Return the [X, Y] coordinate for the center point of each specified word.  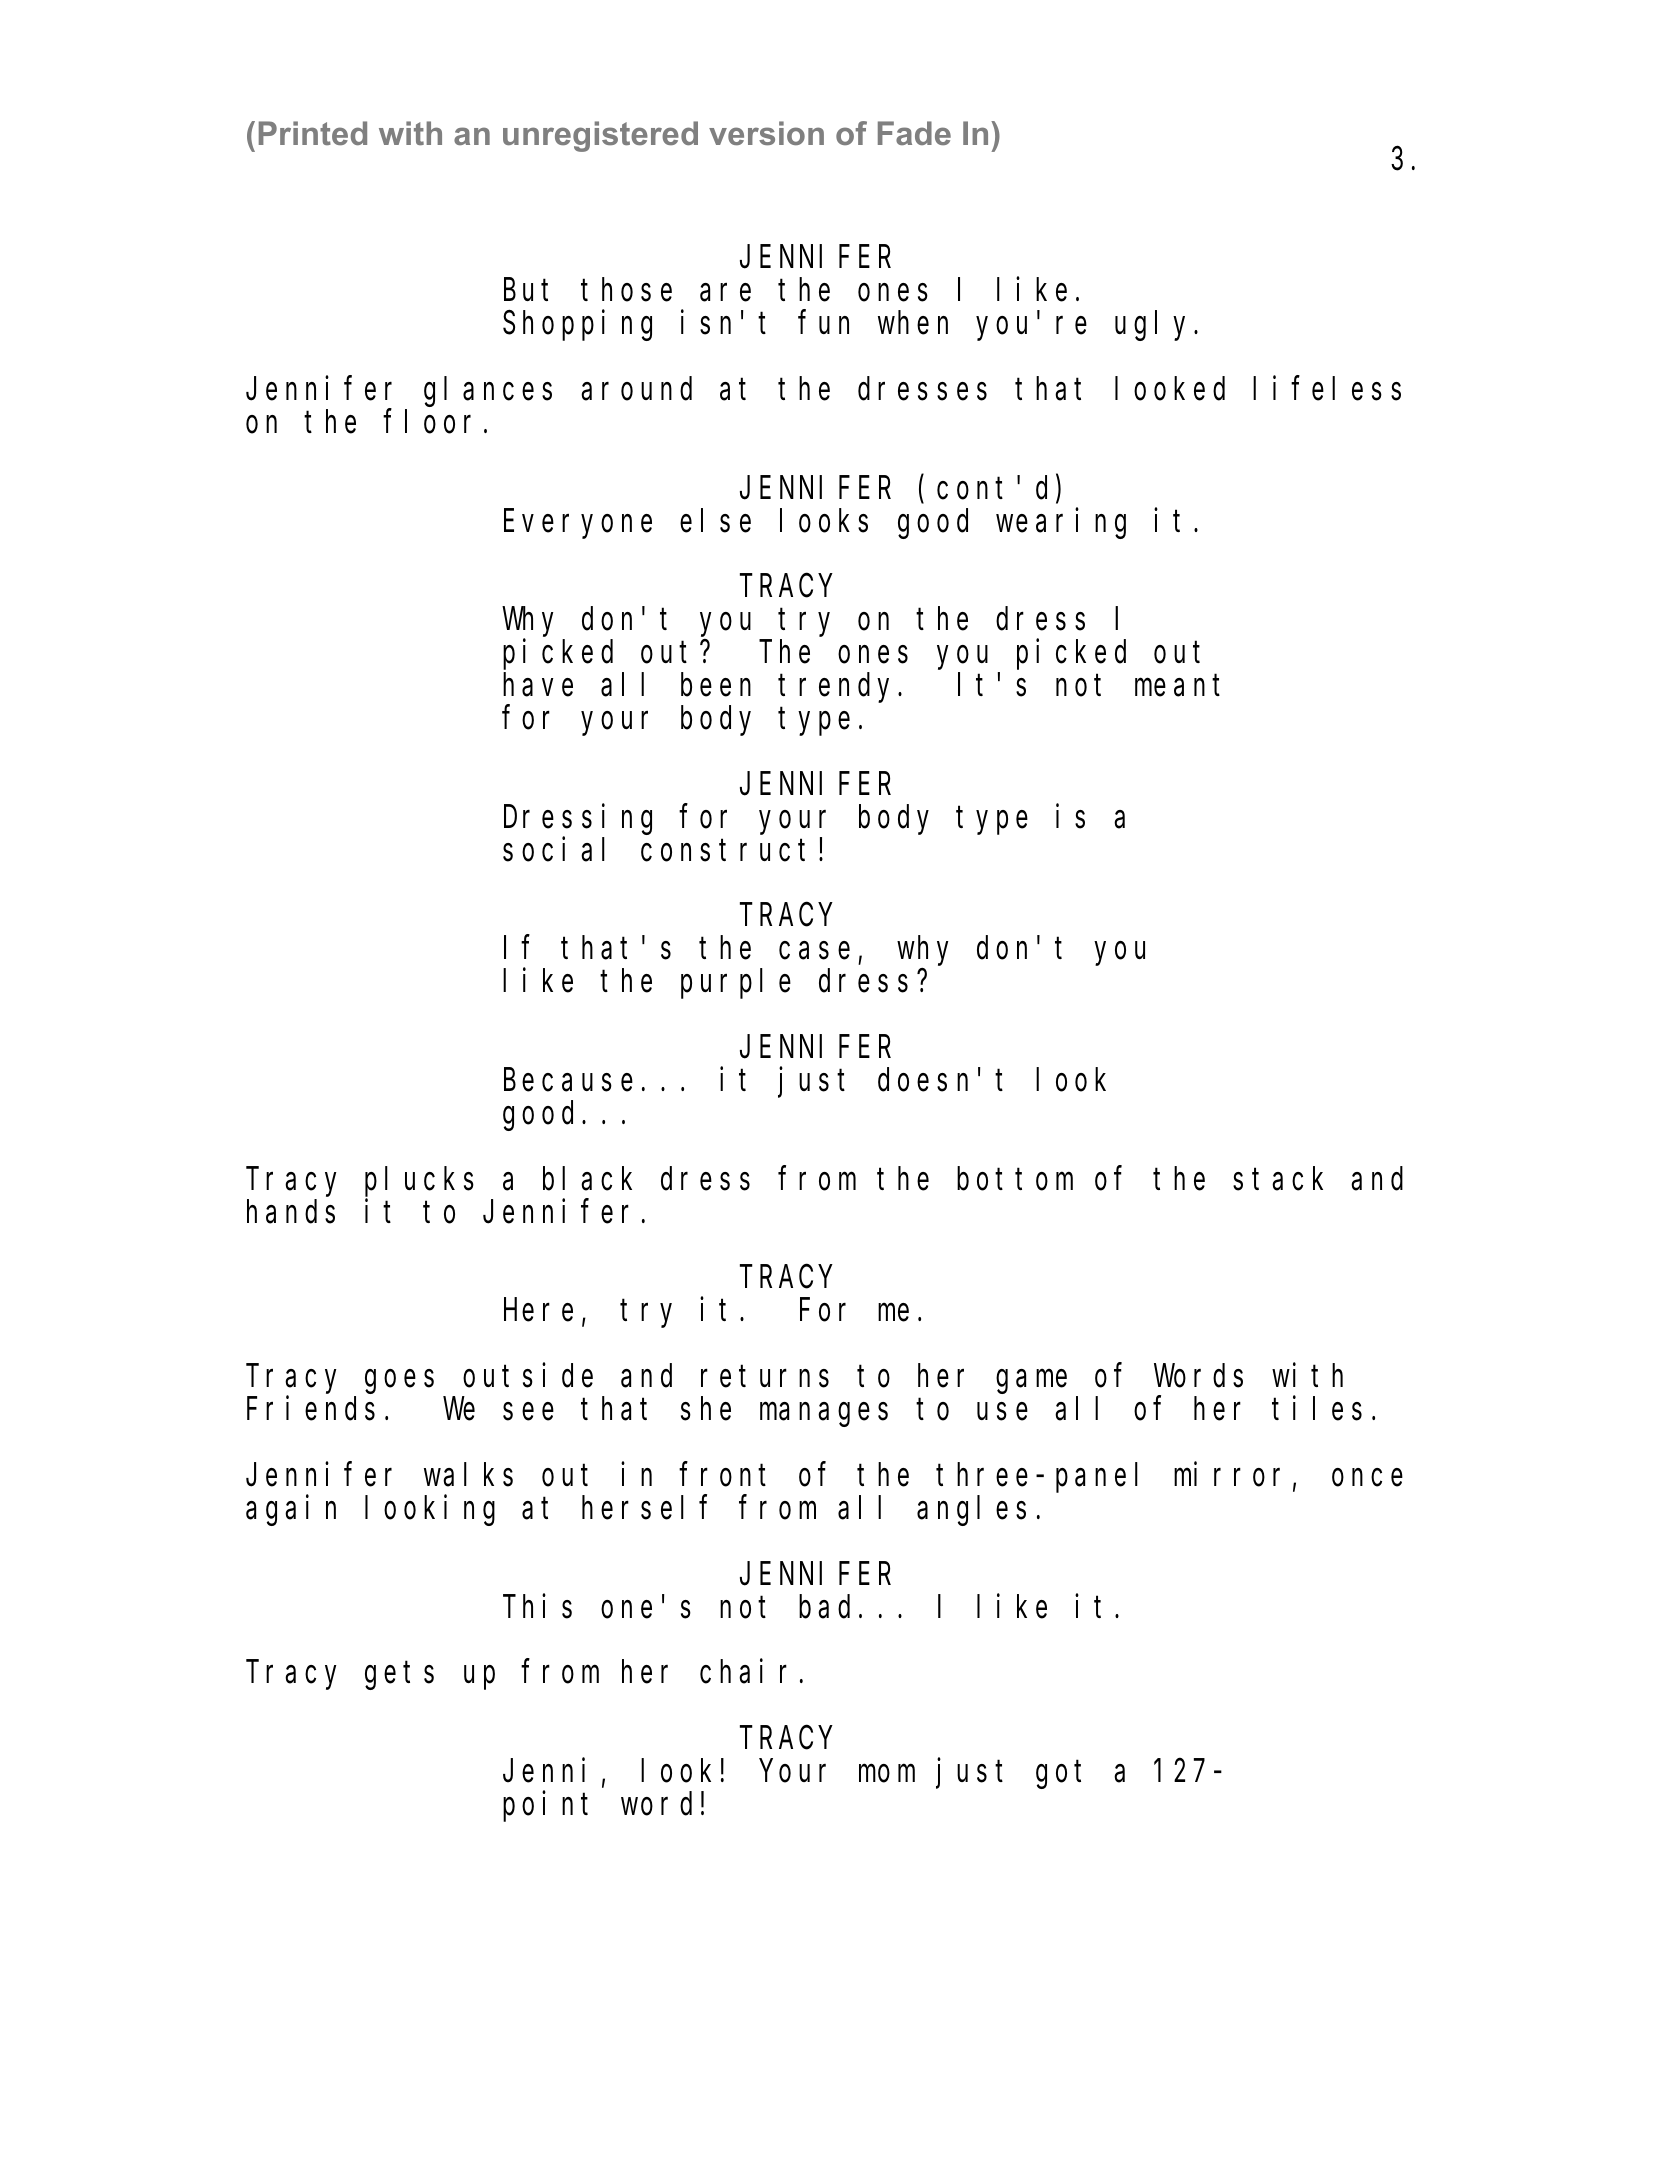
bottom [1015, 1179]
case [814, 951]
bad [824, 1607]
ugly [1155, 326]
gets [399, 1676]
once [1367, 1478]
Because [568, 1081]
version [766, 133]
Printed [313, 133]
